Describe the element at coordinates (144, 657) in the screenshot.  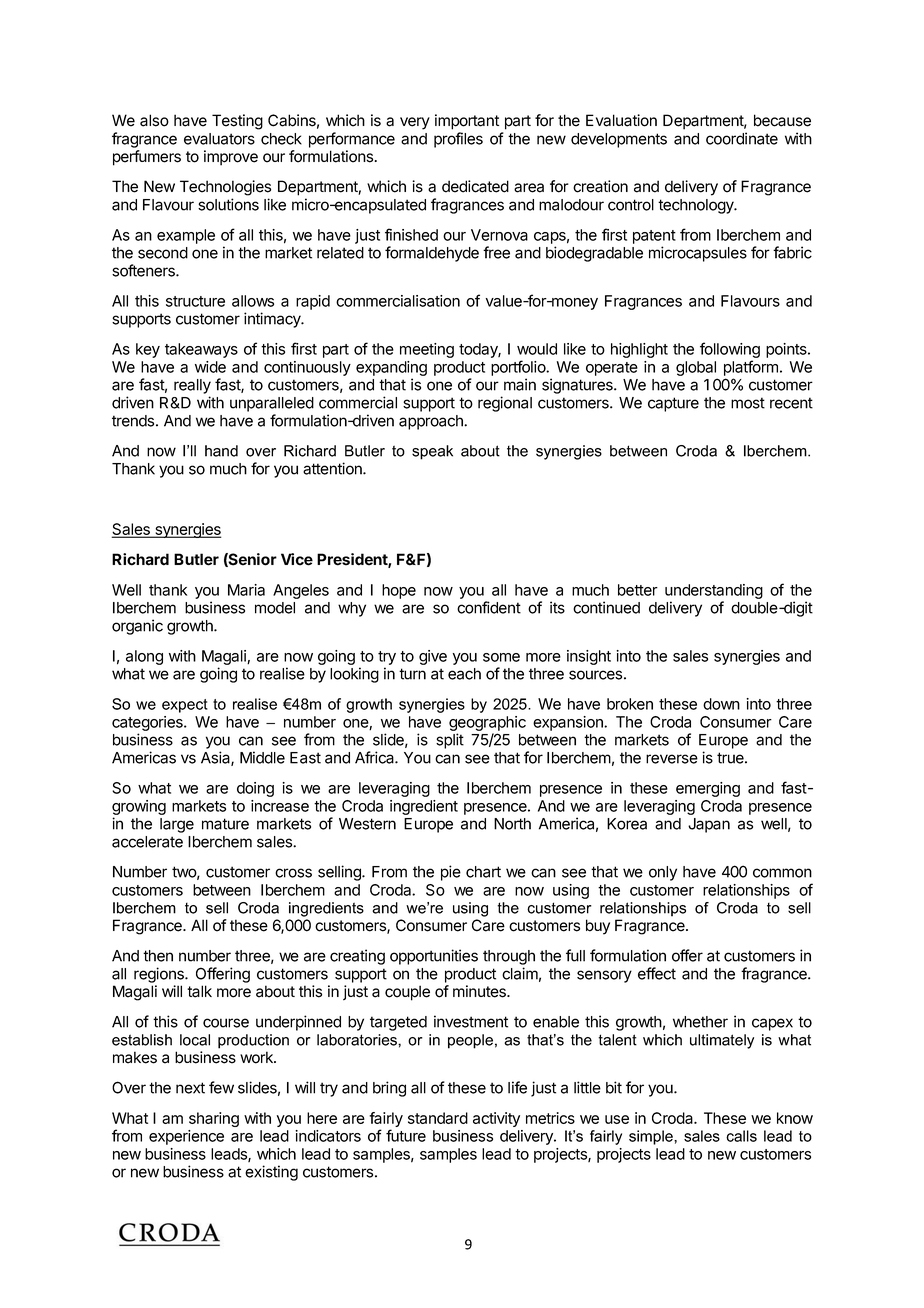
I see `along` at that location.
